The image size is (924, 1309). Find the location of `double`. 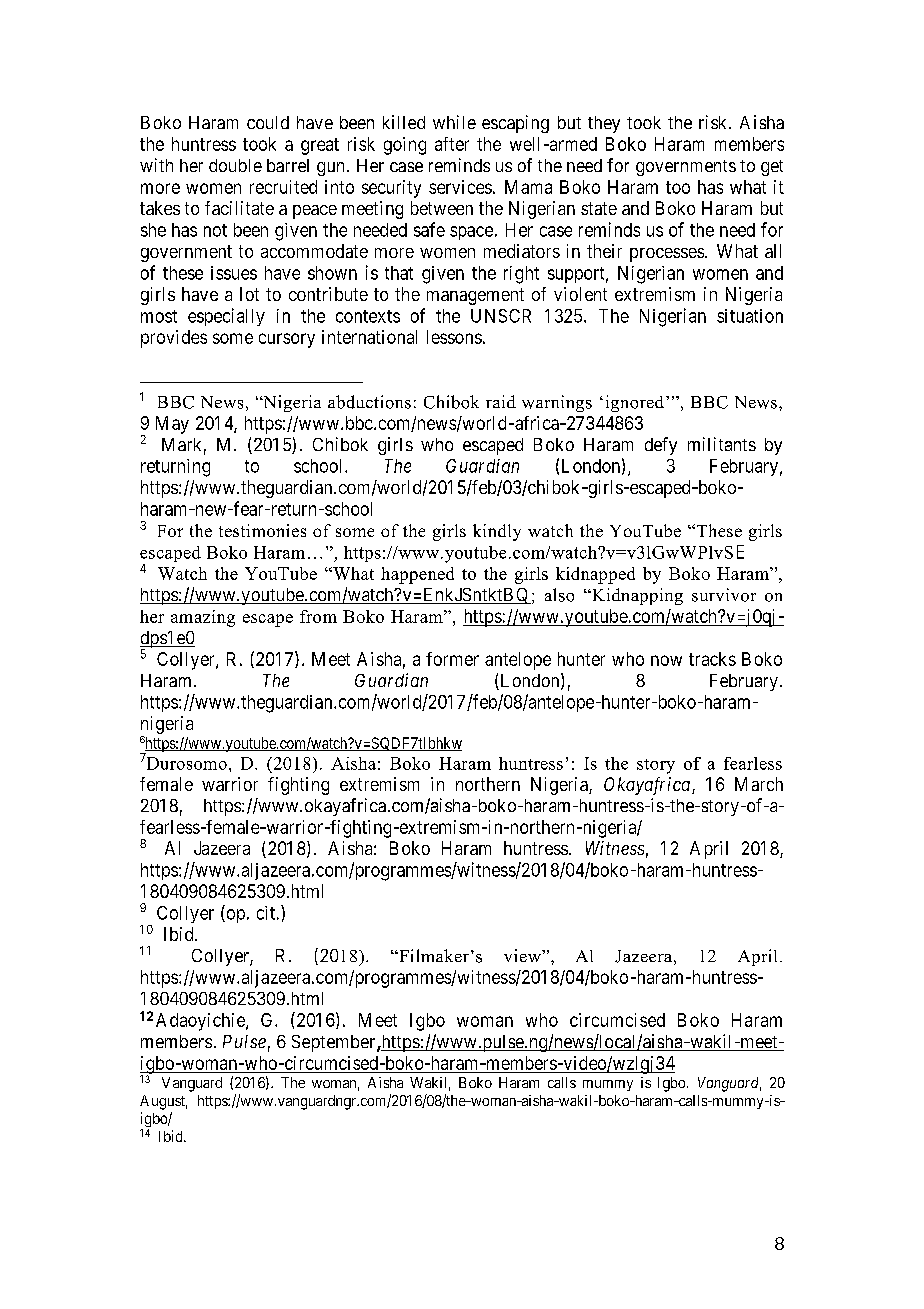

double is located at coordinates (235, 165).
